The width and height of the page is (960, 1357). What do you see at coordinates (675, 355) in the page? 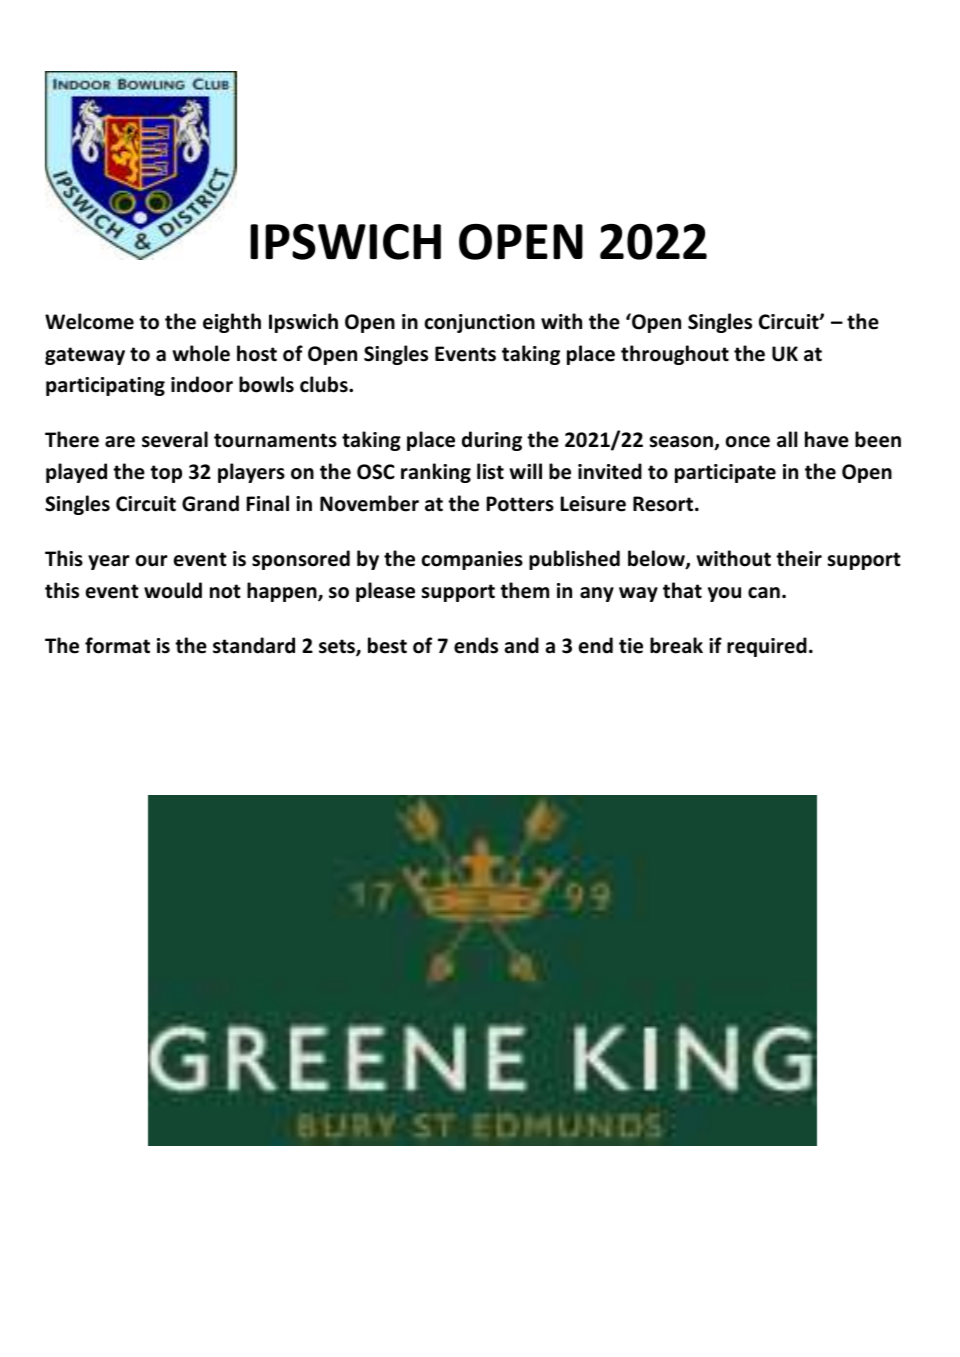
I see `throughout` at bounding box center [675, 355].
